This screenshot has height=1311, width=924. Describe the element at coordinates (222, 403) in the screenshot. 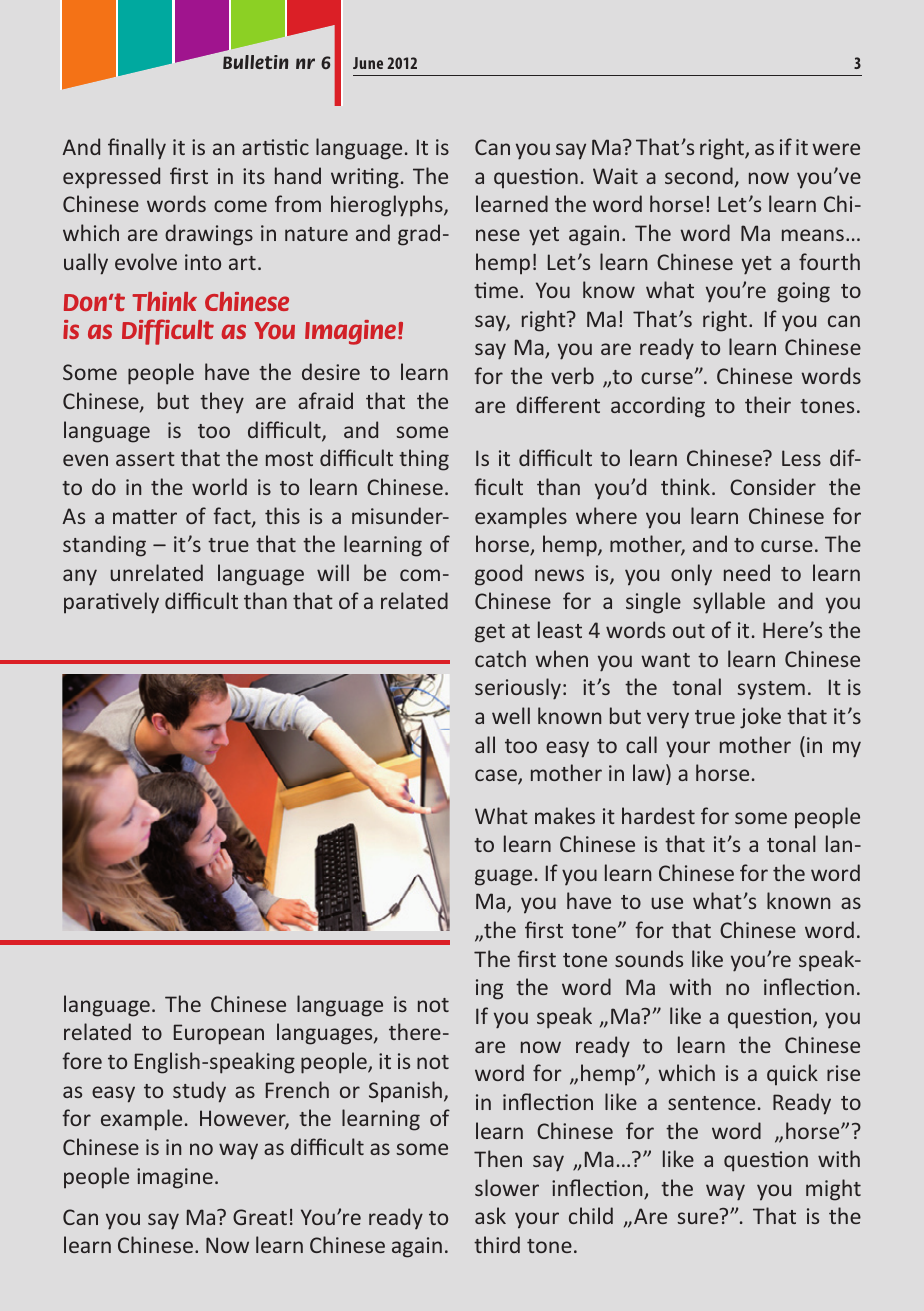

I see `they` at that location.
